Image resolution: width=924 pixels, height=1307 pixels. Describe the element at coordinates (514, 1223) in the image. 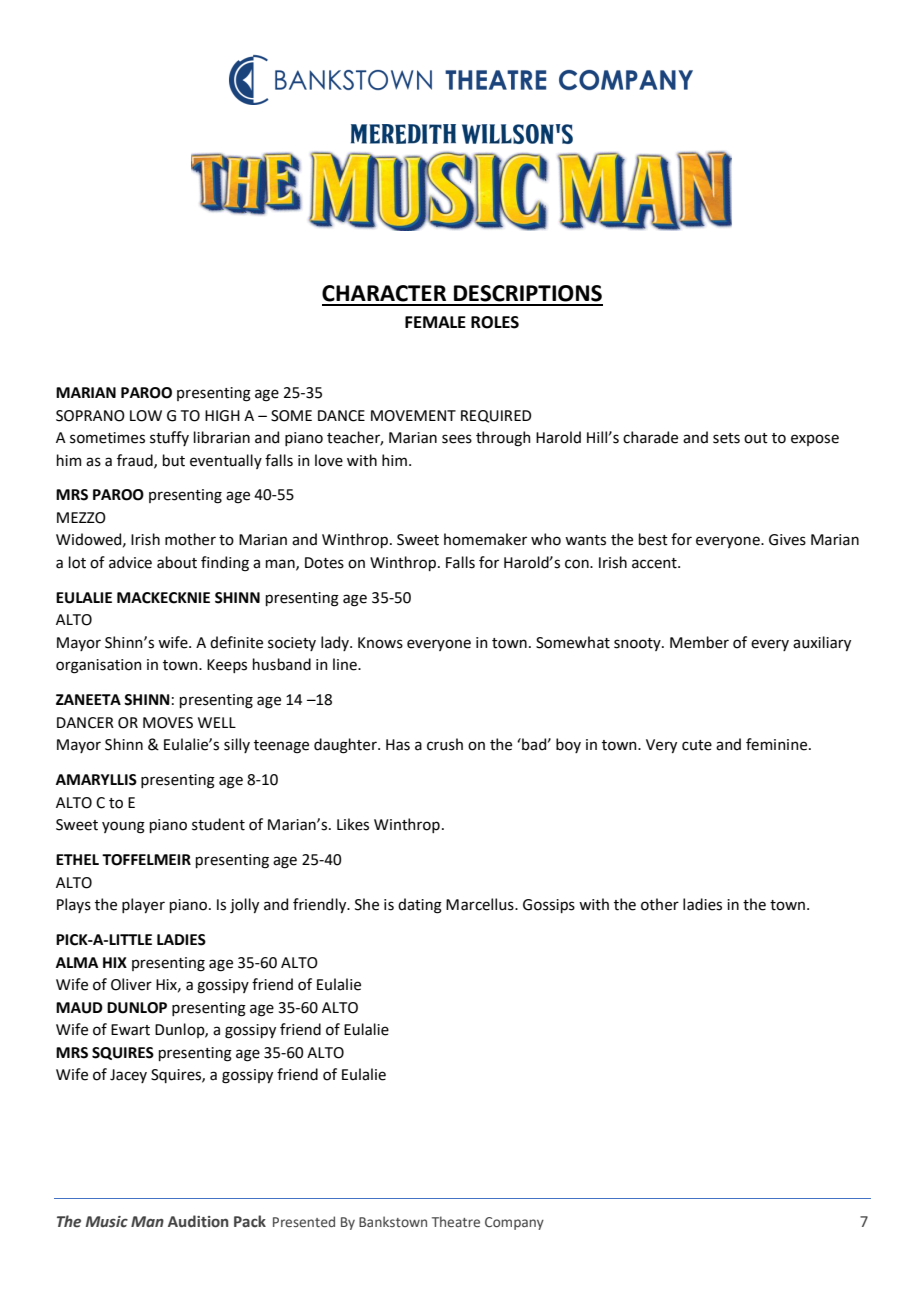

I see `Company` at that location.
